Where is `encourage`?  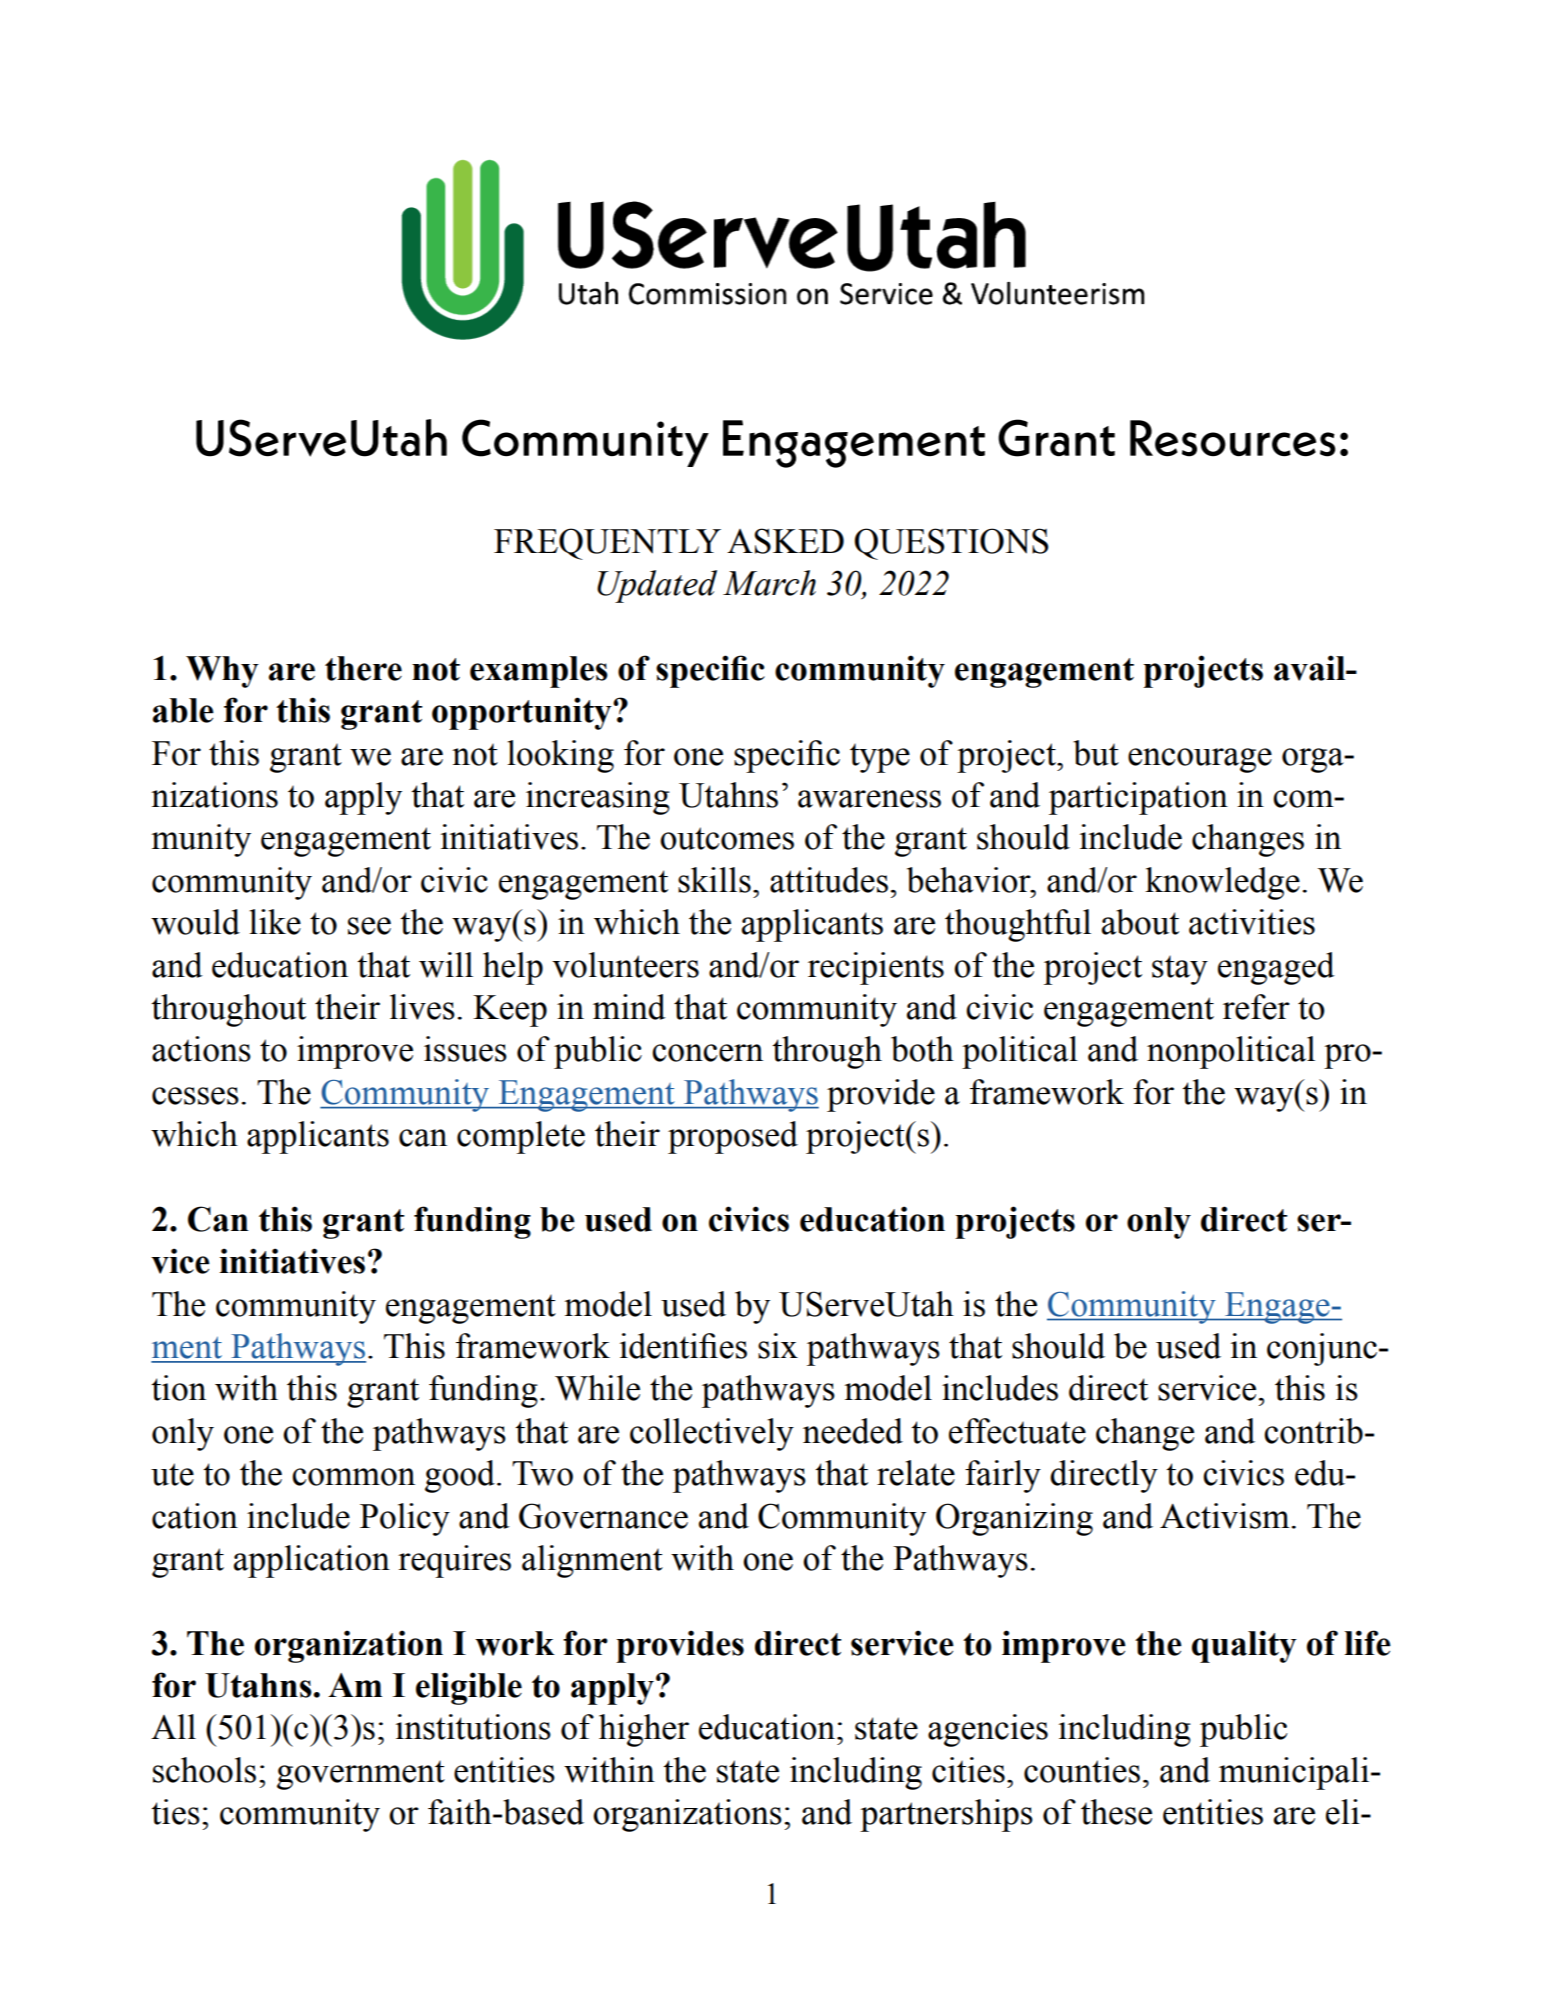
encourage is located at coordinates (1200, 760).
